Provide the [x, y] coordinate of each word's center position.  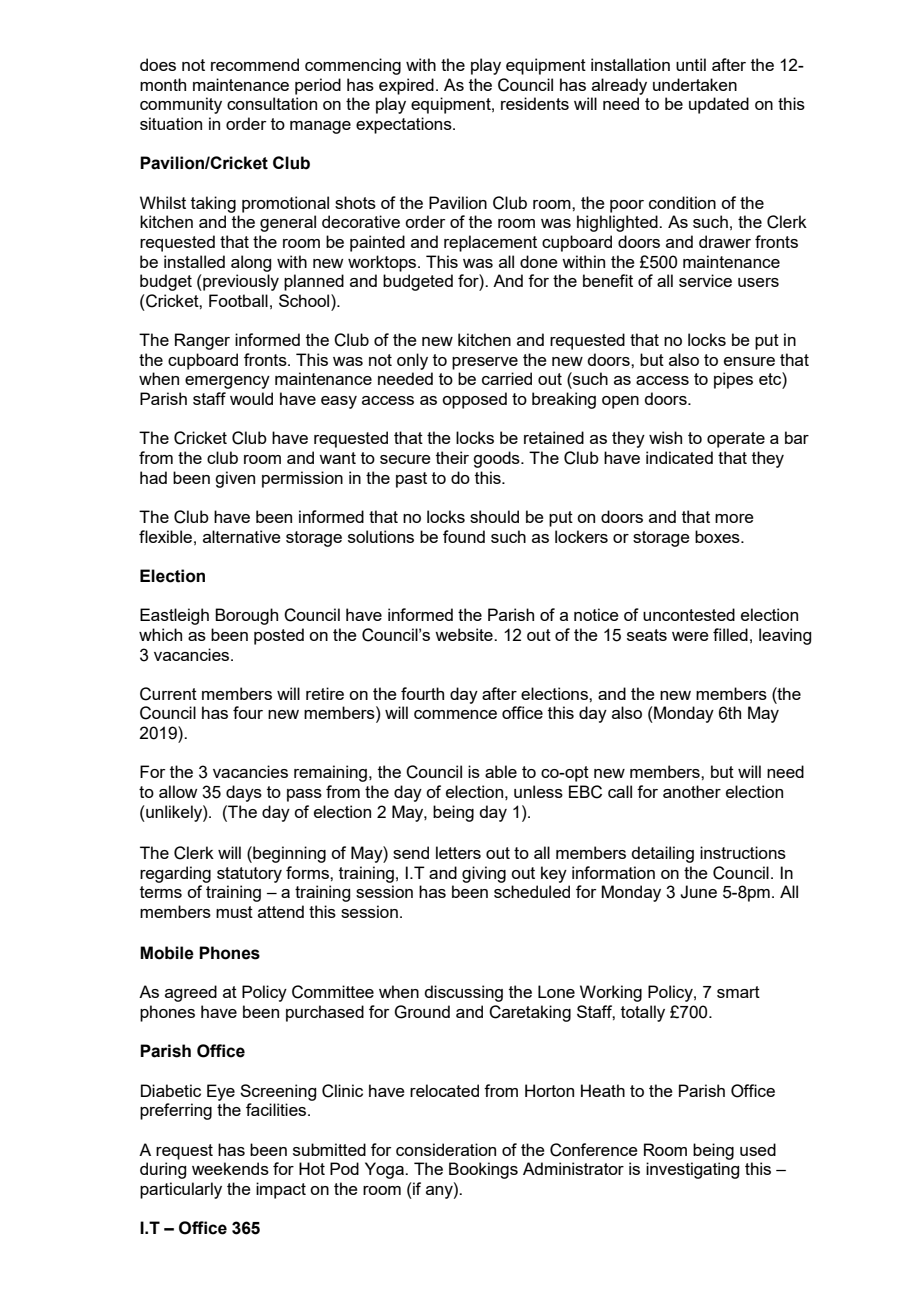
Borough [246, 616]
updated [719, 105]
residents [535, 103]
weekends [230, 1168]
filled [730, 634]
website [465, 634]
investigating [692, 1170]
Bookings [483, 1170]
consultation [272, 103]
